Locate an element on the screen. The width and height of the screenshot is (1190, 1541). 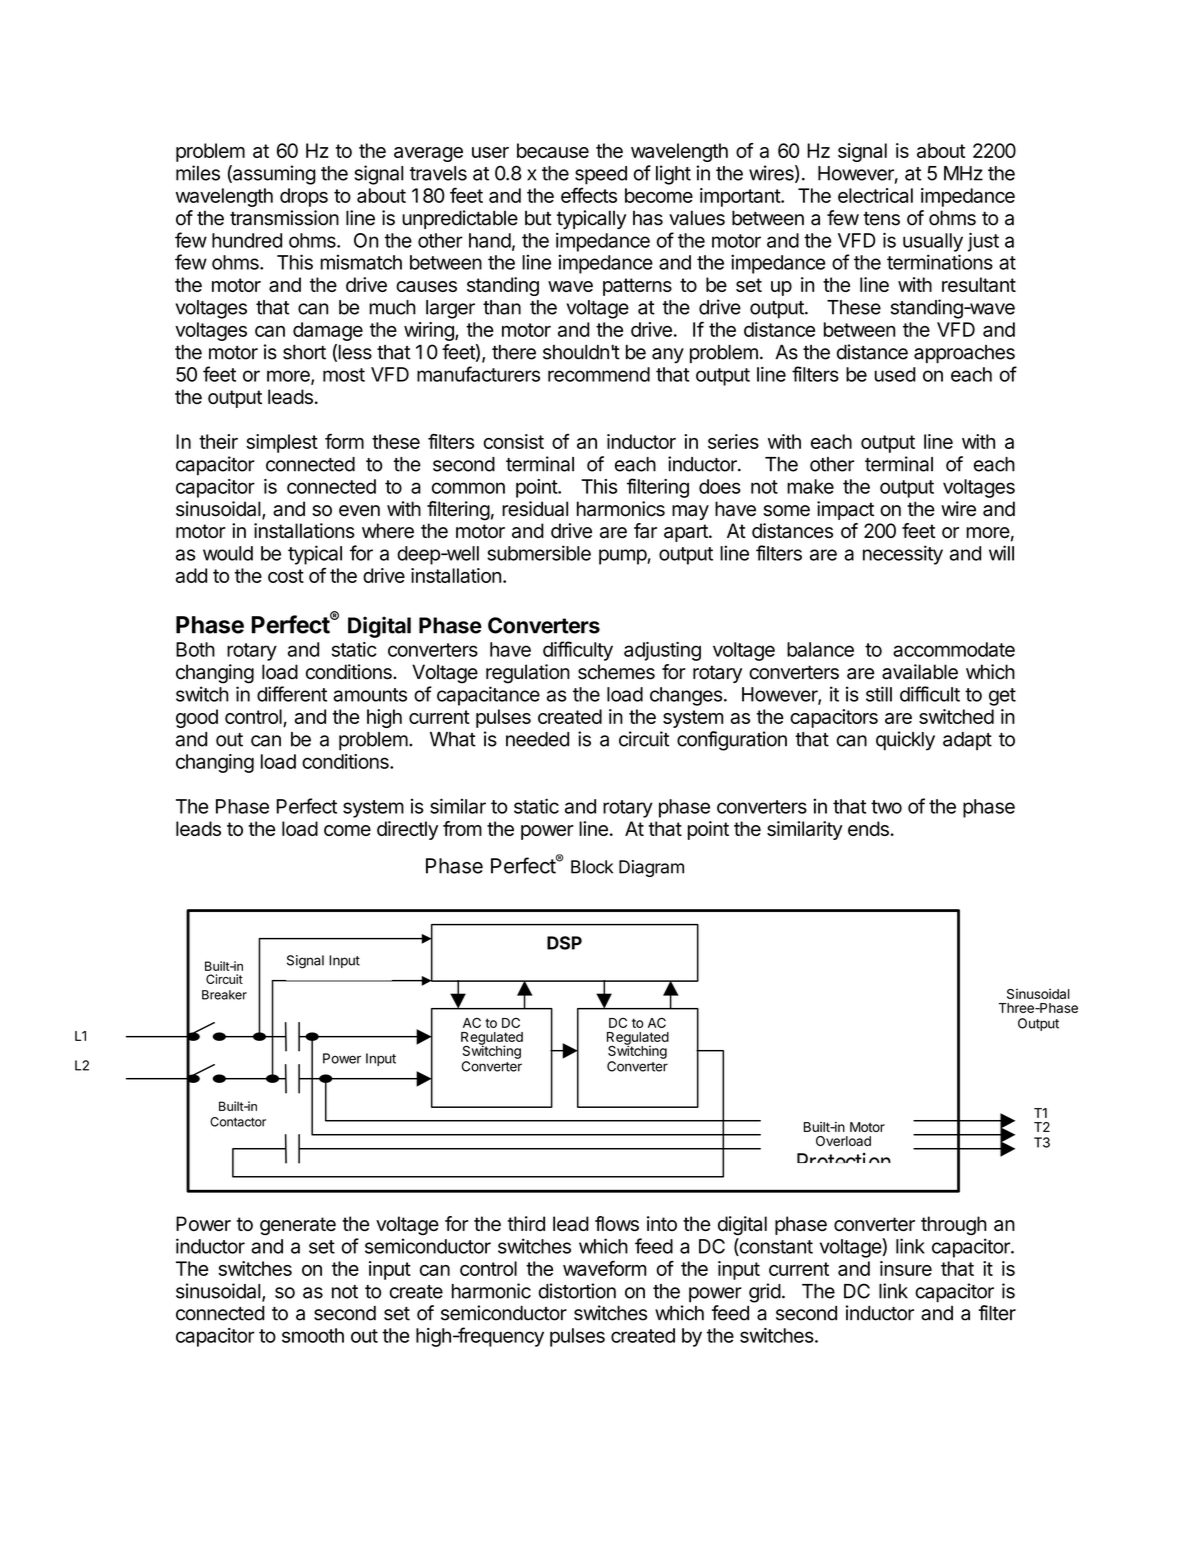
smooth is located at coordinates (313, 1335).
